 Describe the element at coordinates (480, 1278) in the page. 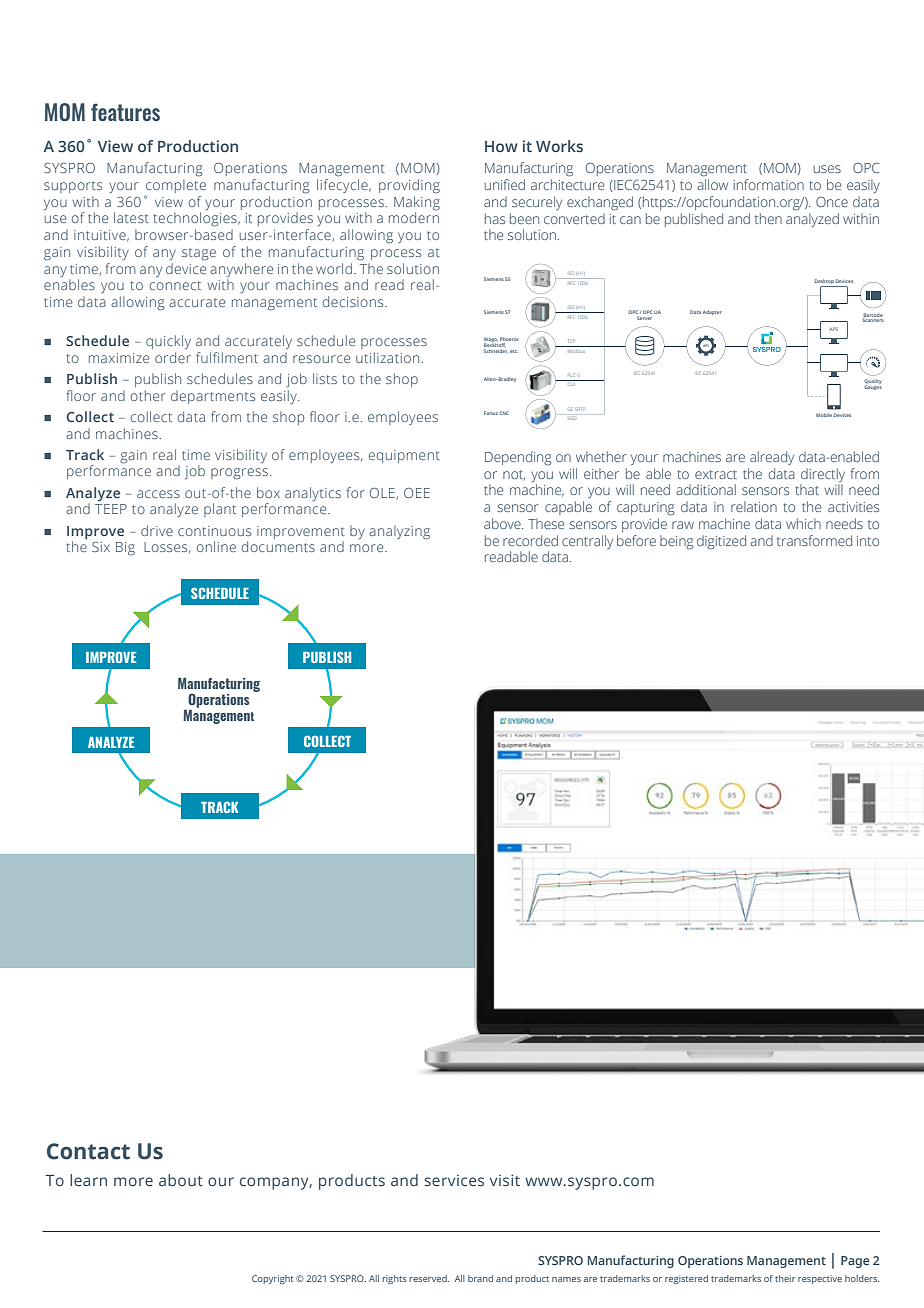

I see `brand` at that location.
